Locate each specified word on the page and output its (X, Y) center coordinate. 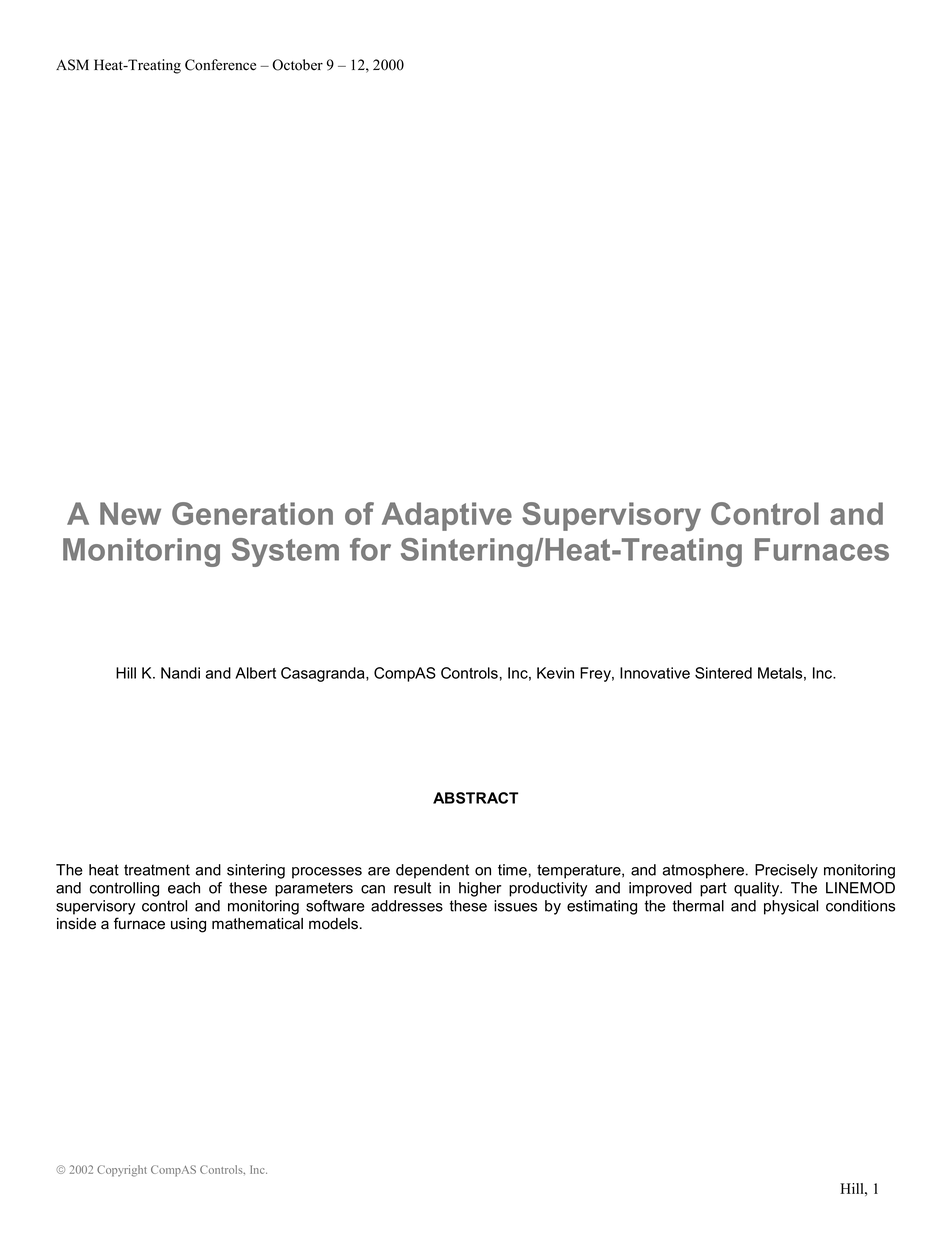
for (370, 549)
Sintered (723, 673)
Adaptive (447, 516)
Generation (252, 513)
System (285, 552)
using (188, 925)
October (297, 65)
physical (791, 907)
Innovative (655, 673)
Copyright (122, 1171)
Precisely (786, 871)
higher (480, 889)
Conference (220, 65)
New (130, 513)
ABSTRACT (476, 798)
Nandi (180, 673)
